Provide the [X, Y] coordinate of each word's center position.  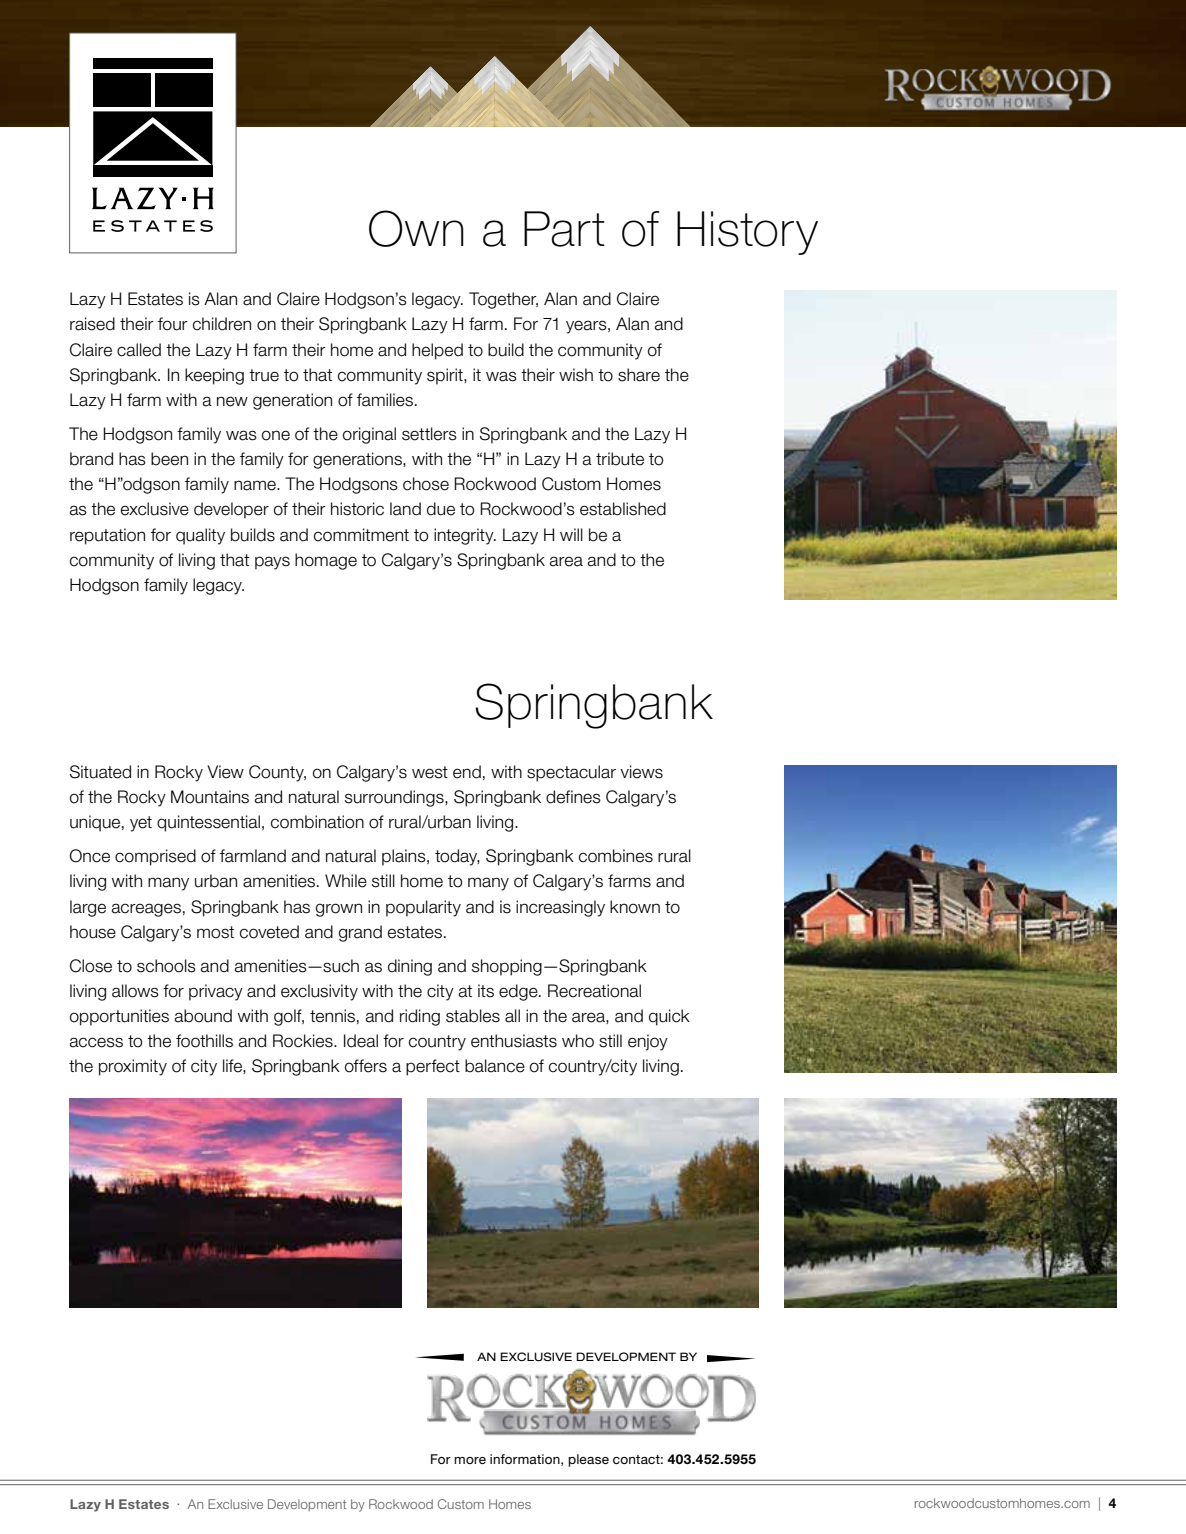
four [173, 324]
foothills [204, 1041]
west [430, 772]
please [588, 1460]
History [747, 233]
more [470, 1460]
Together [503, 300]
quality [200, 536]
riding [420, 1017]
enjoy [648, 1042]
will [571, 534]
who [578, 1041]
